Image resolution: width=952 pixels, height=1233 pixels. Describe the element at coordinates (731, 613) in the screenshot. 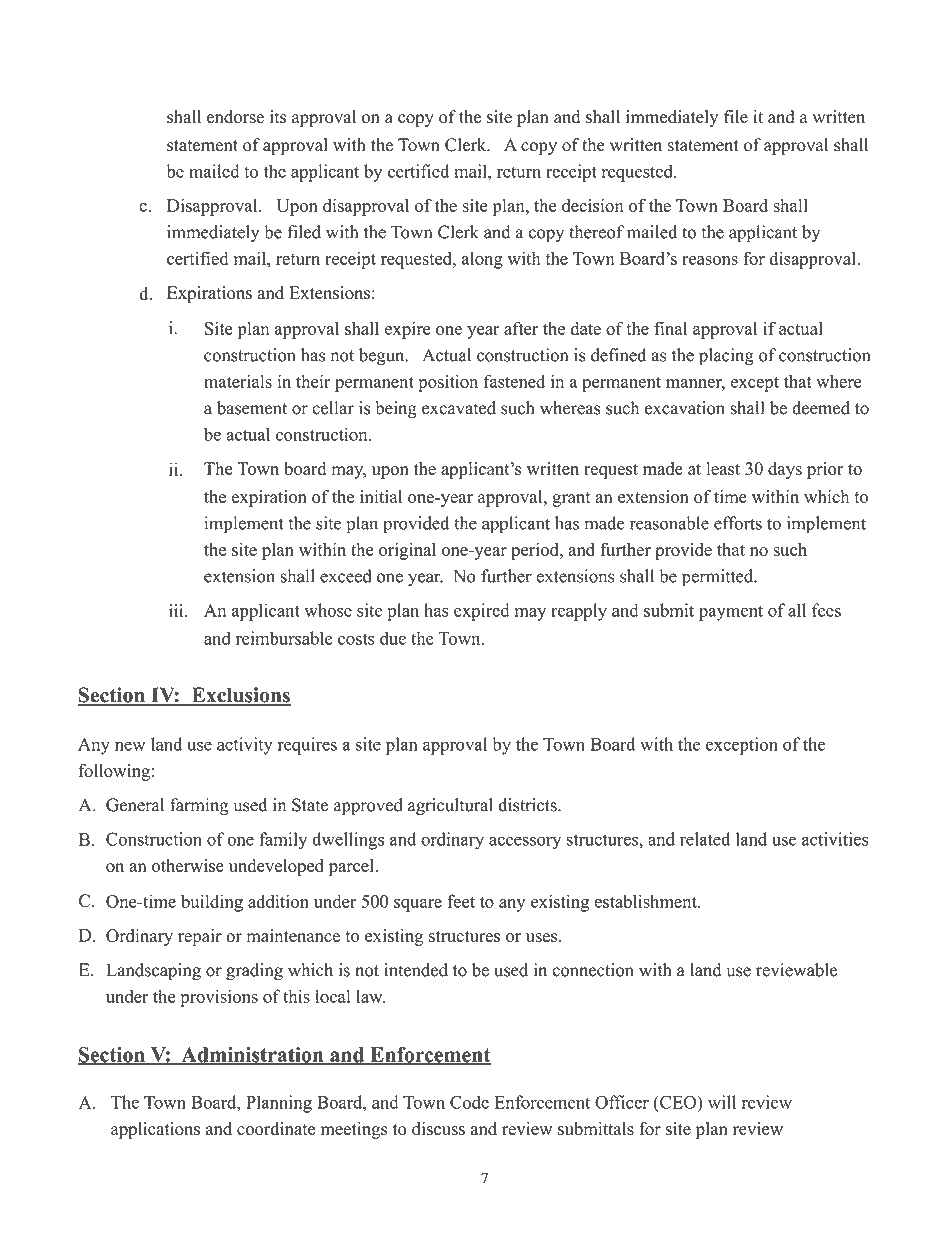

I see `payment` at that location.
